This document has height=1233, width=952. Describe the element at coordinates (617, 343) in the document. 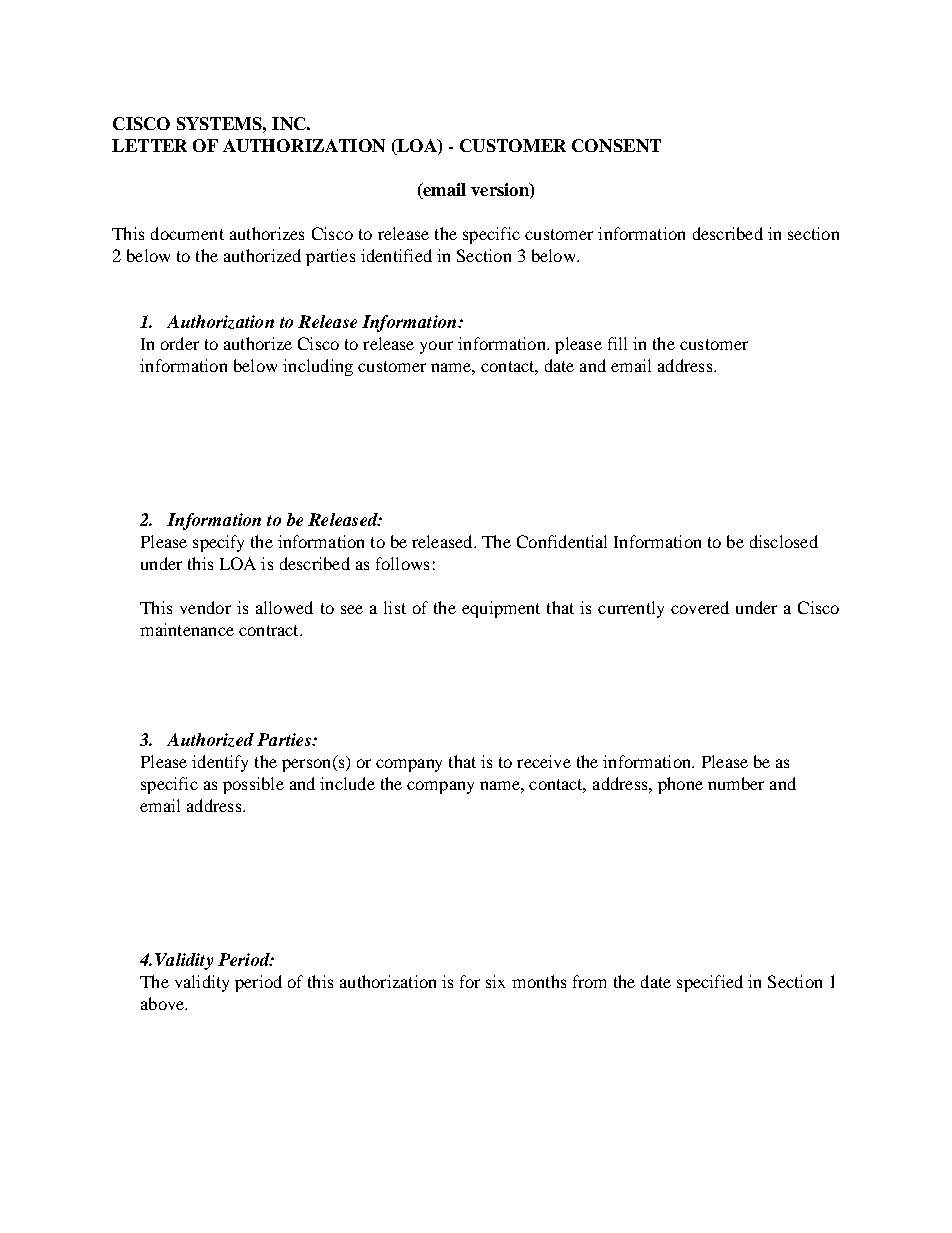

I see `fill` at that location.
